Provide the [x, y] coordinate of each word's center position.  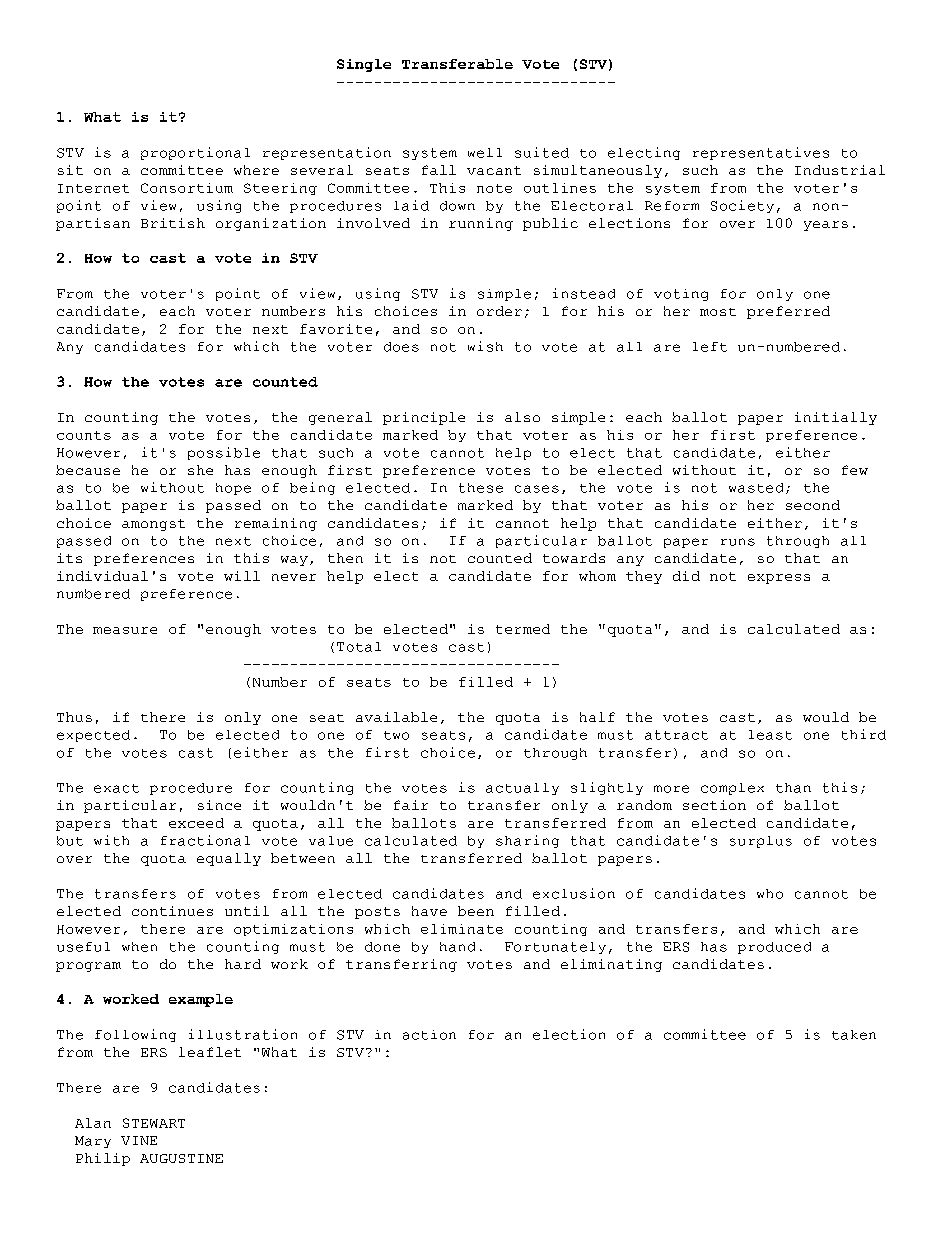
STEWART [154, 1123]
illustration [243, 1034]
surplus [761, 842]
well [485, 153]
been [476, 911]
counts [84, 435]
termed [523, 629]
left [710, 347]
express [779, 579]
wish [485, 346]
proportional [195, 153]
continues [172, 911]
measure [125, 630]
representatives [761, 153]
